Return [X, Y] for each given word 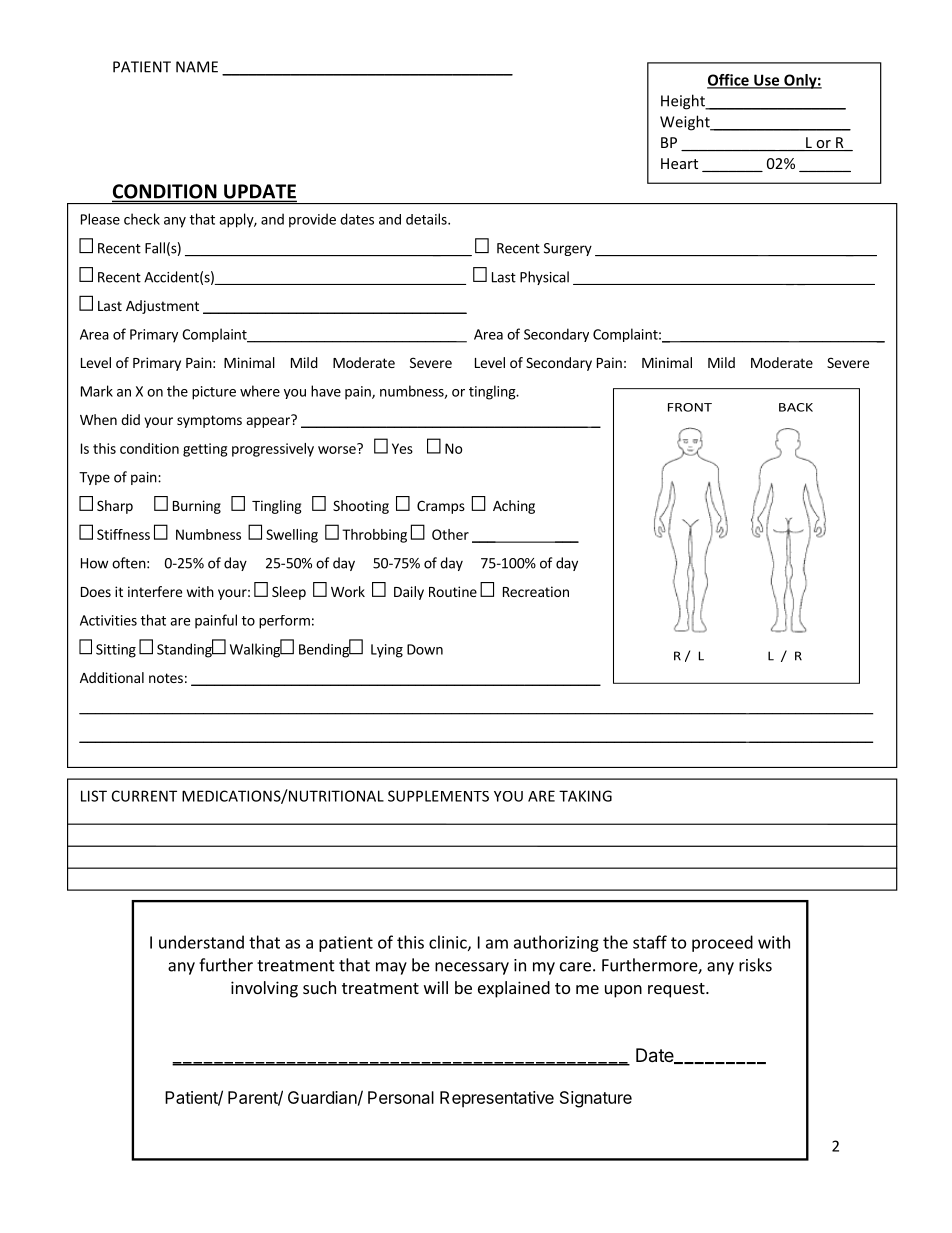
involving [264, 989]
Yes [402, 448]
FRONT [690, 407]
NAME [197, 67]
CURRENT [144, 796]
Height [684, 102]
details [427, 219]
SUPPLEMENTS [438, 796]
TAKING [585, 796]
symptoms [209, 421]
